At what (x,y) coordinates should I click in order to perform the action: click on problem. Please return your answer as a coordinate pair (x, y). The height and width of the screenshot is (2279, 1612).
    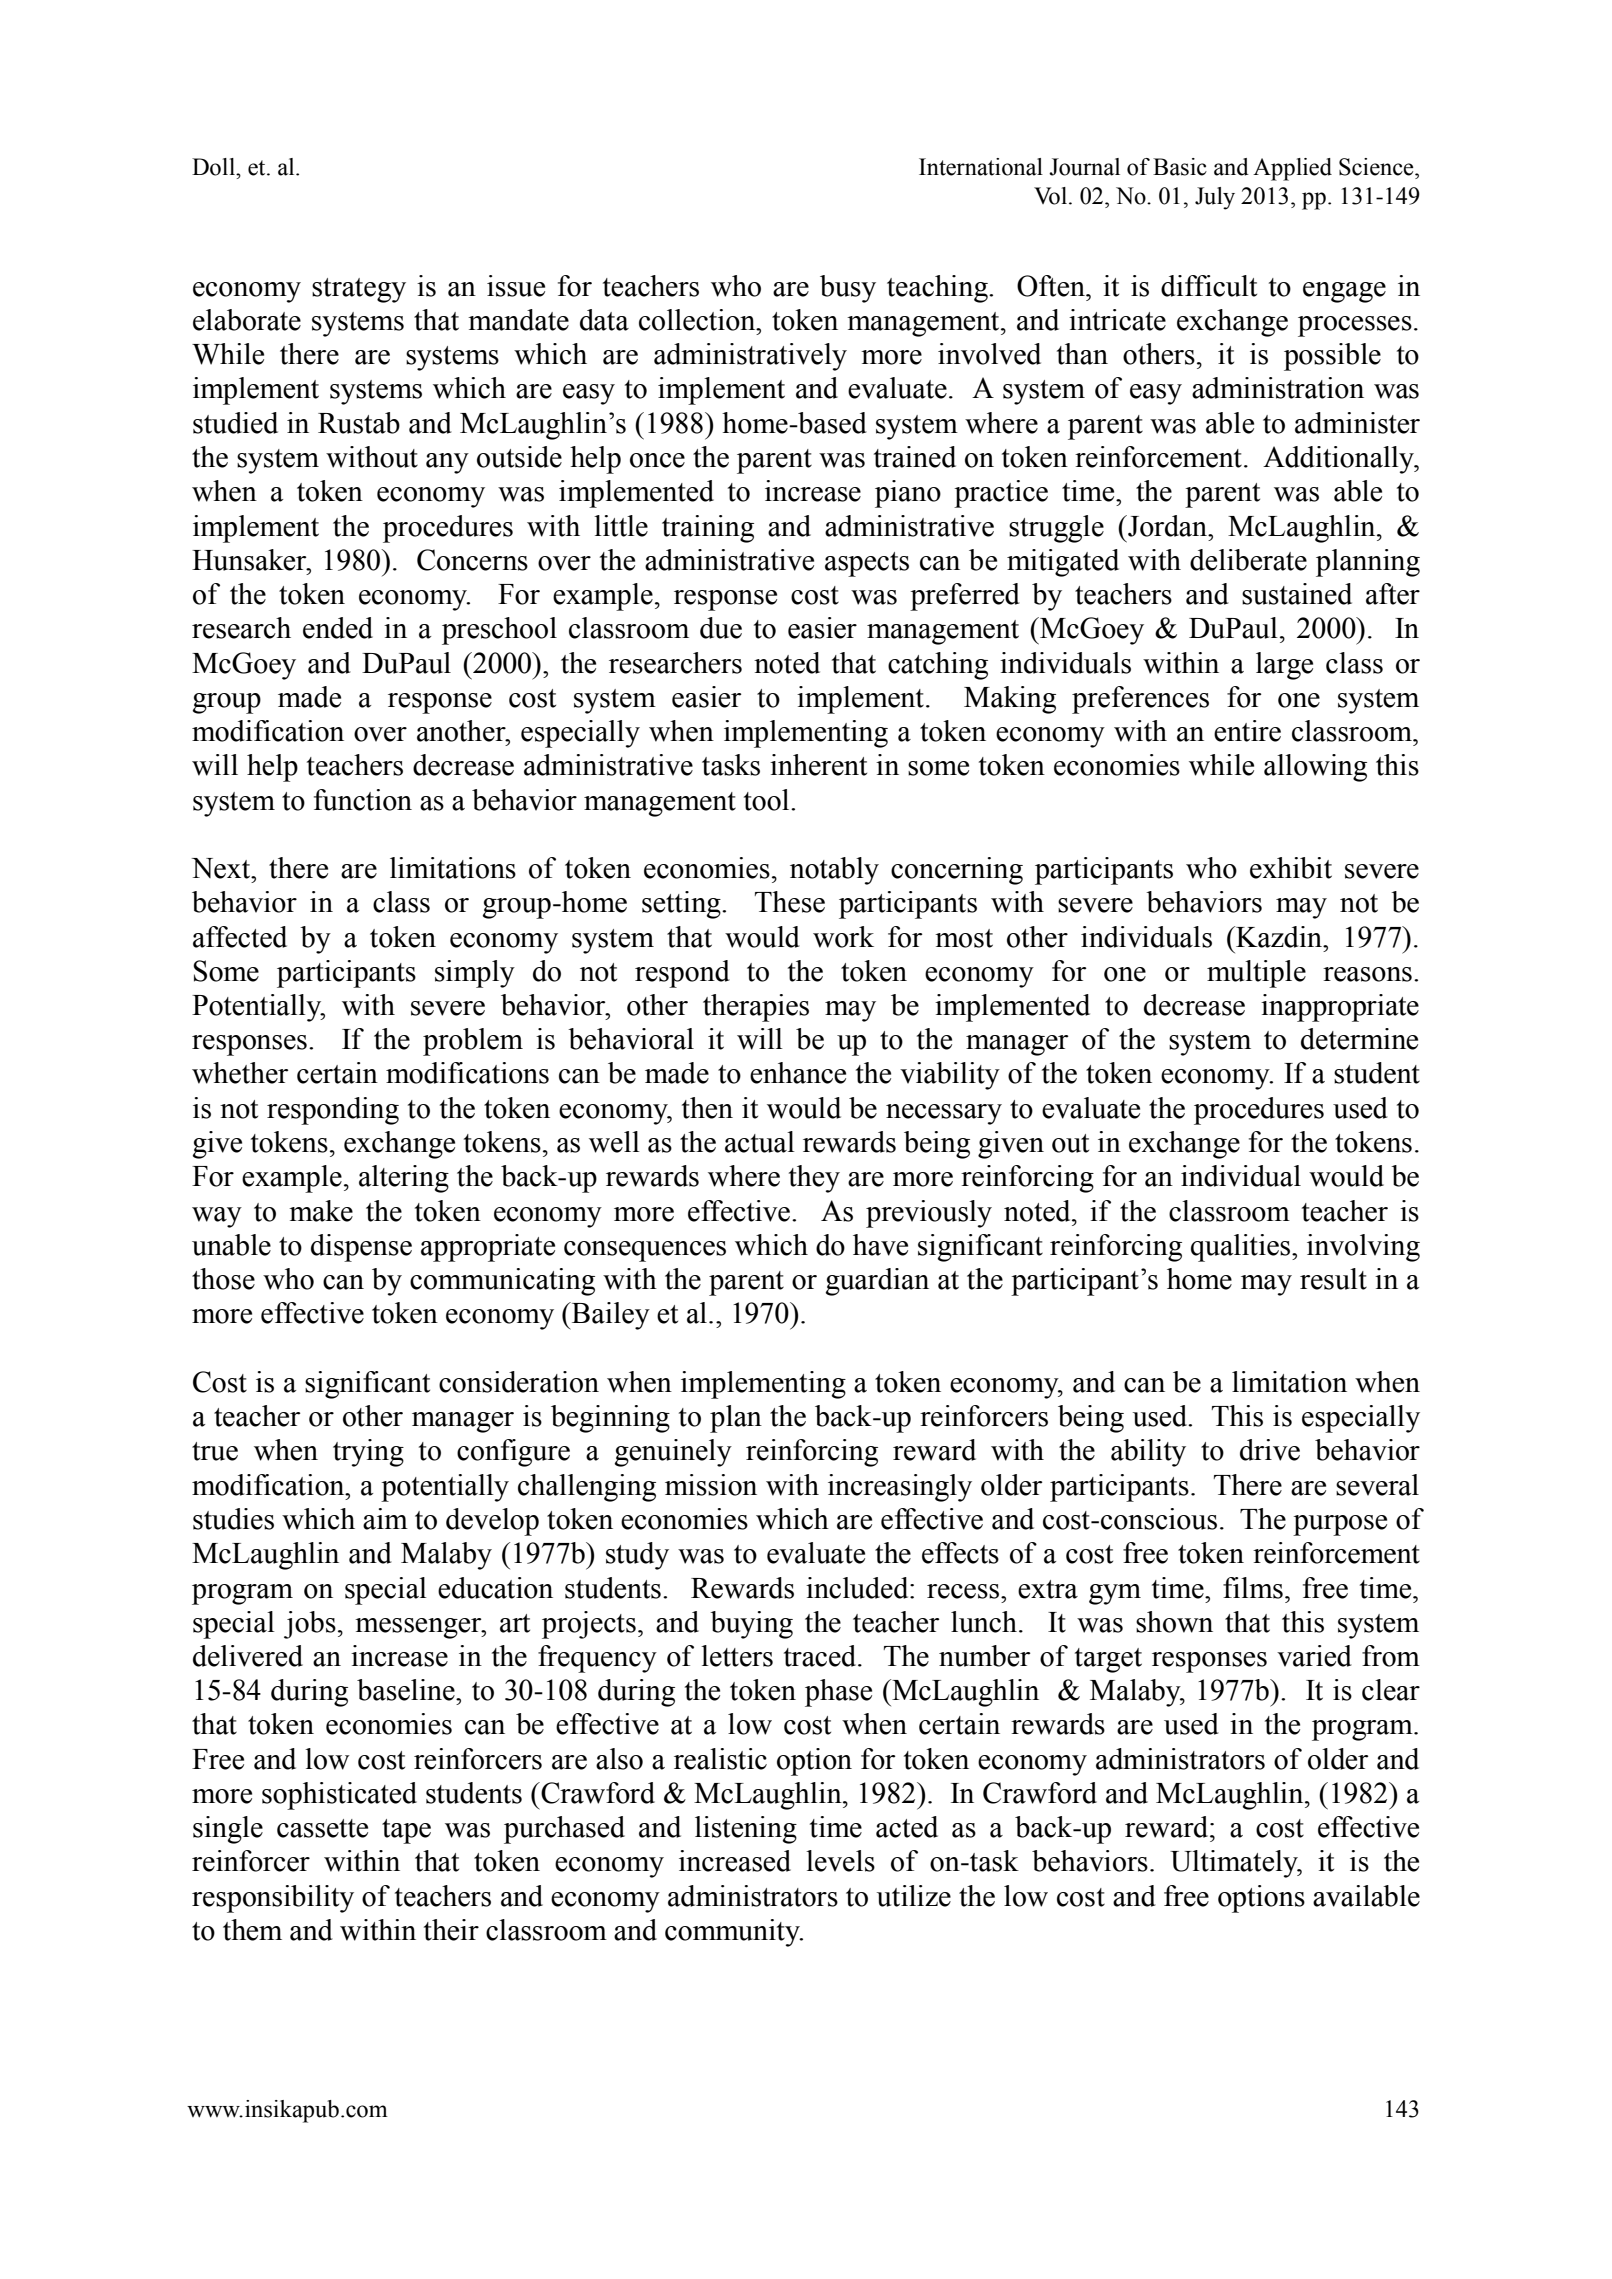
    Looking at the image, I should click on (473, 1042).
